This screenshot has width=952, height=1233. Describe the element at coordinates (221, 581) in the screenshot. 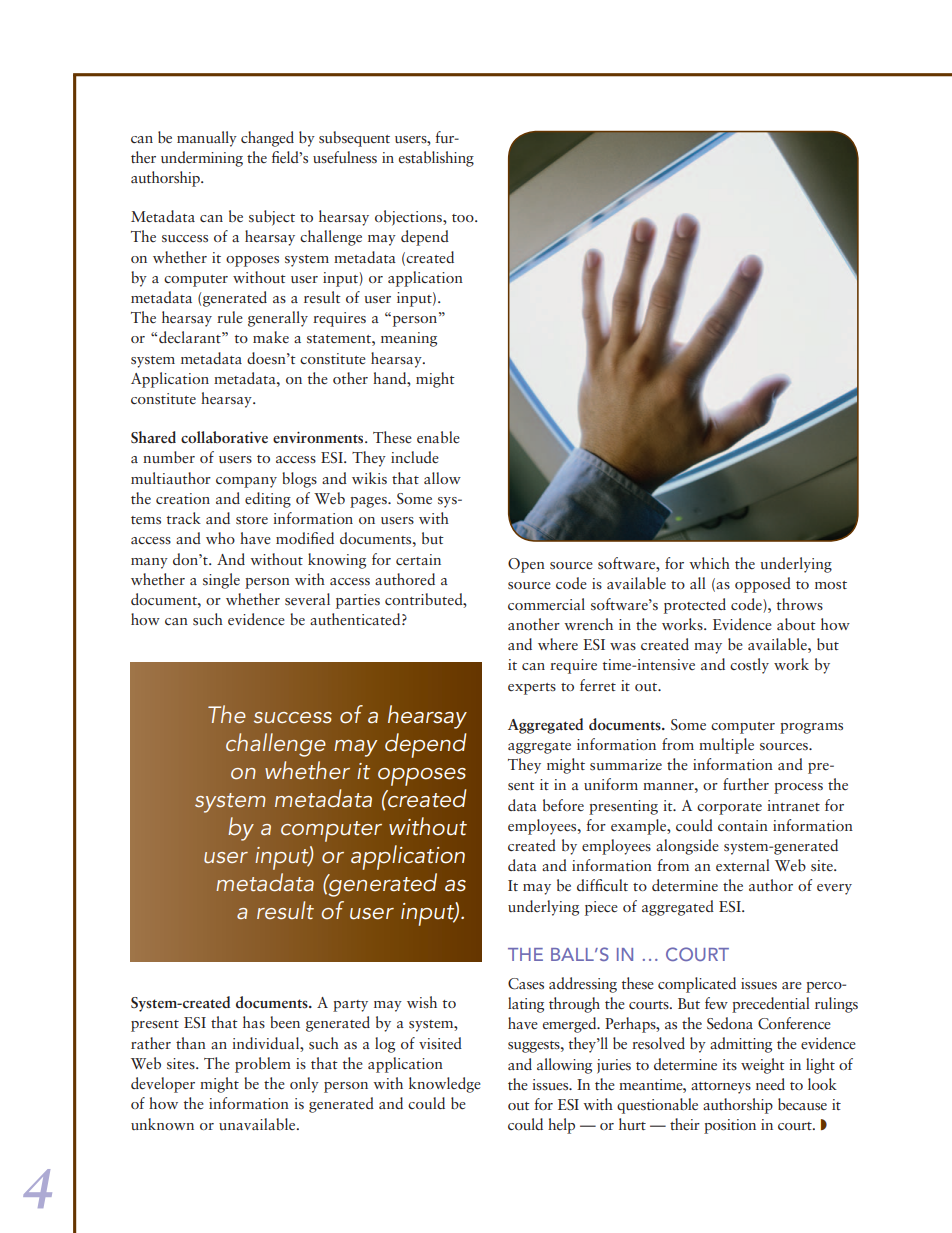

I see `single` at that location.
